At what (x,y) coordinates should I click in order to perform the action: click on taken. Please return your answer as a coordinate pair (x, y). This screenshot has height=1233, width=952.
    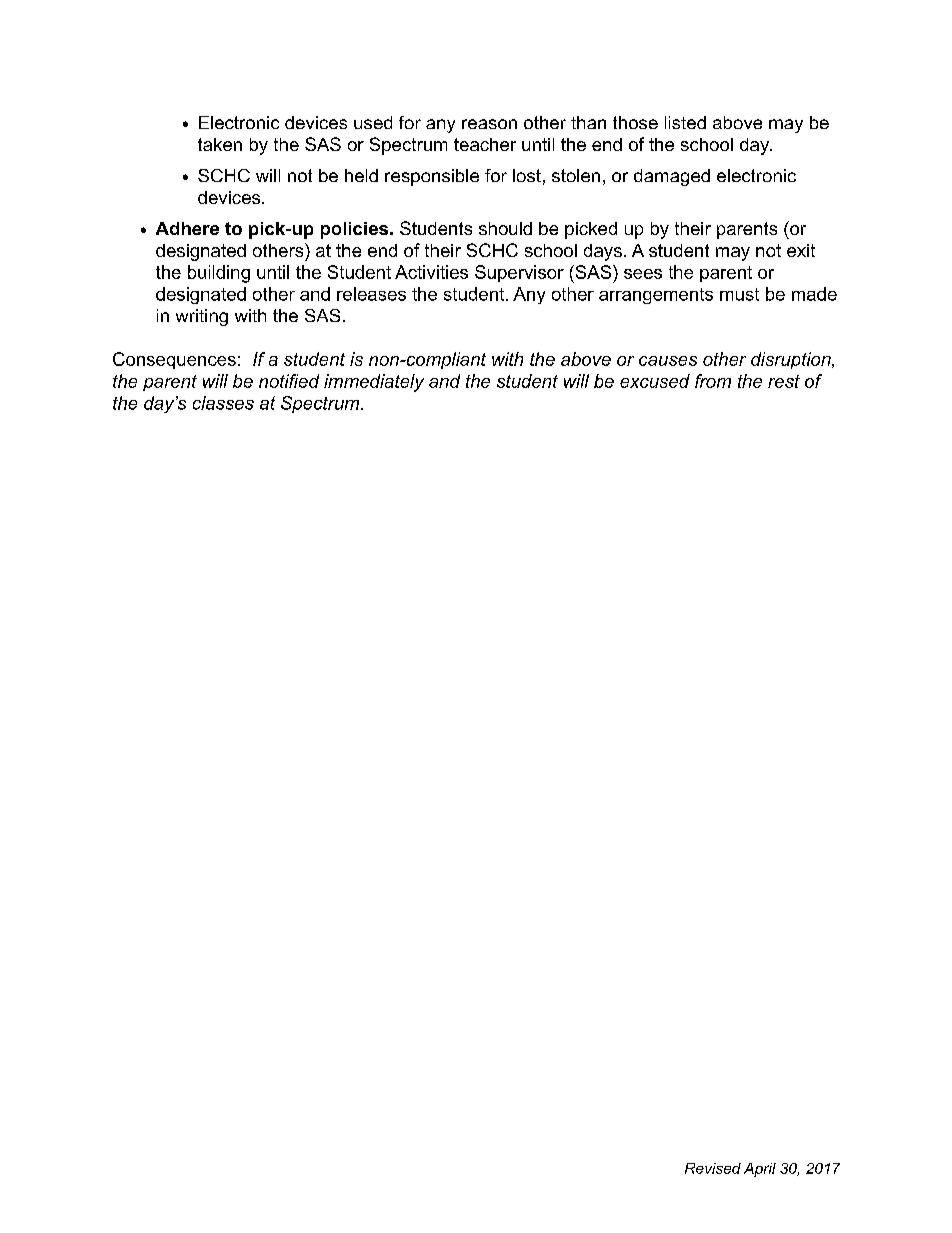
    Looking at the image, I should click on (220, 144).
